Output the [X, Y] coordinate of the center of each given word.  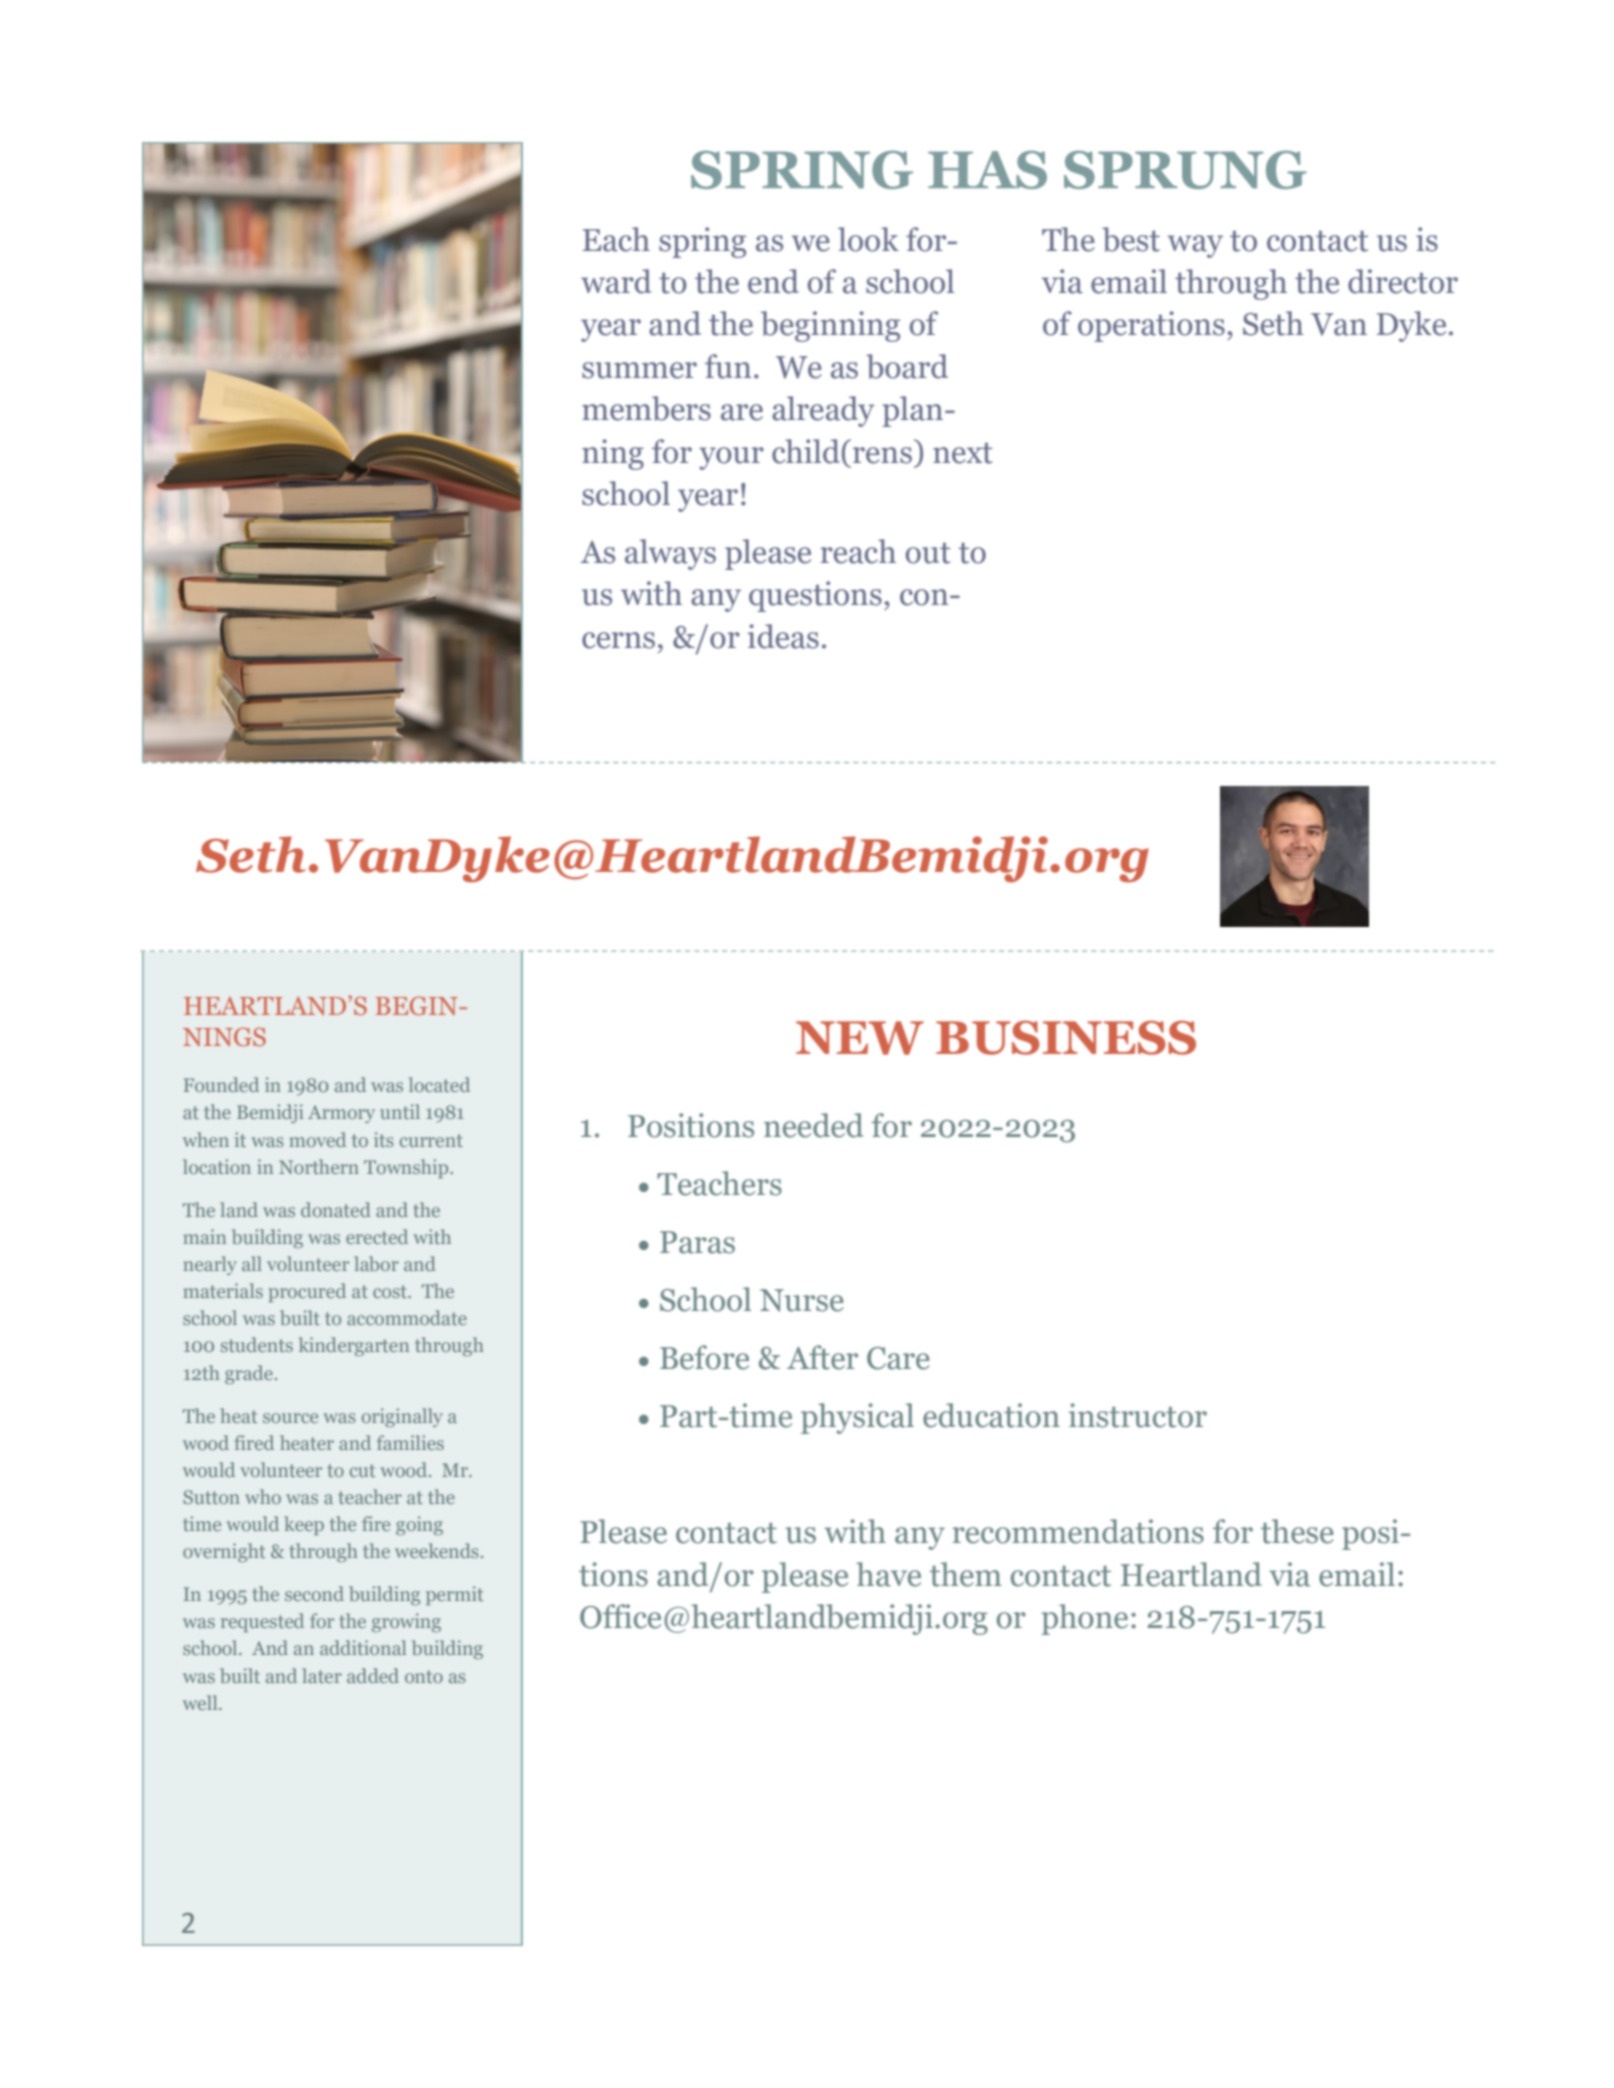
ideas [783, 636]
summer [639, 370]
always [670, 554]
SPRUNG [1185, 170]
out [928, 553]
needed [813, 1125]
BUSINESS [1066, 1037]
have [888, 1574]
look [868, 239]
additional [363, 1647]
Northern [319, 1166]
